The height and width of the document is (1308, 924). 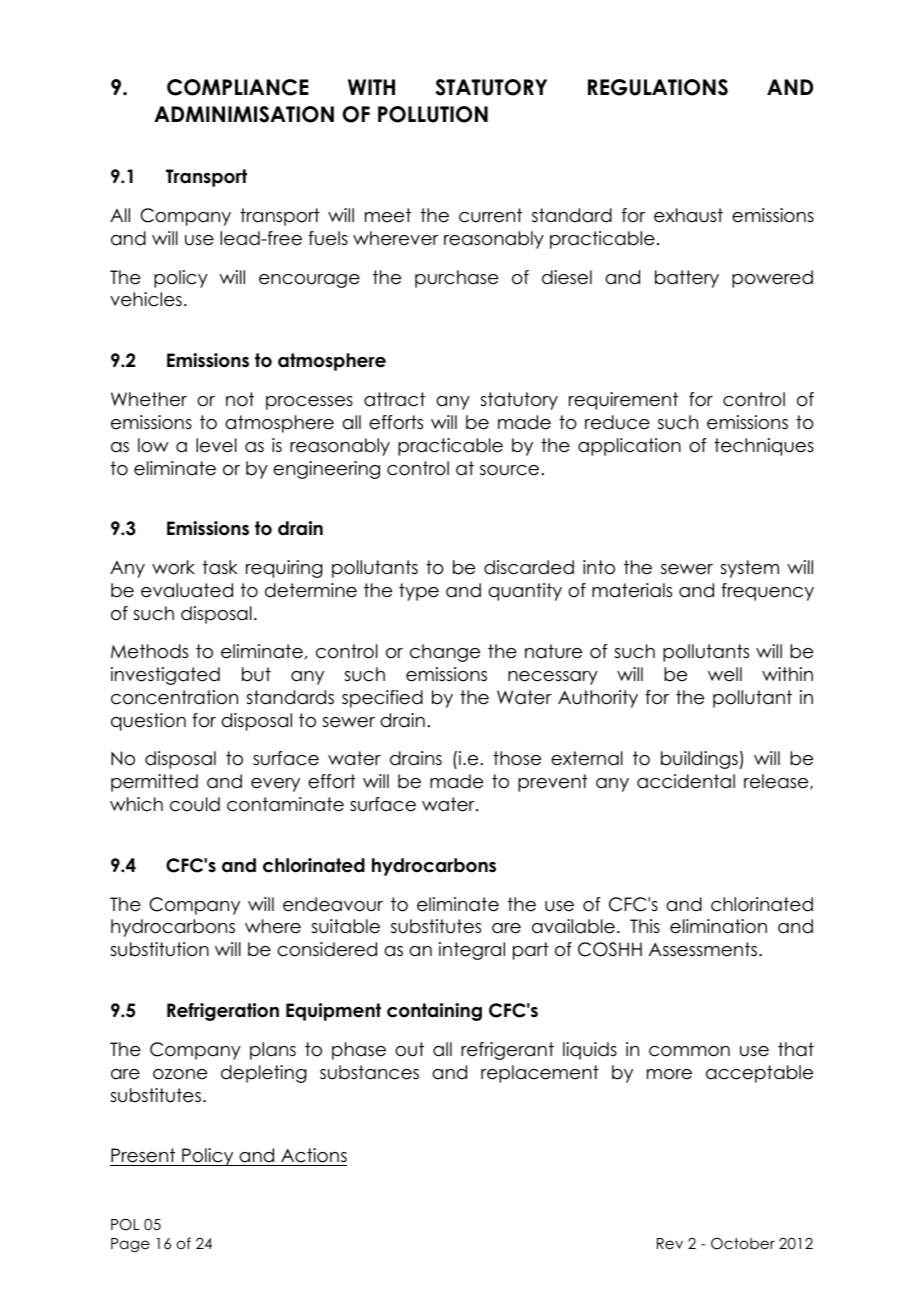 What do you see at coordinates (472, 951) in the document?
I see `integral` at bounding box center [472, 951].
